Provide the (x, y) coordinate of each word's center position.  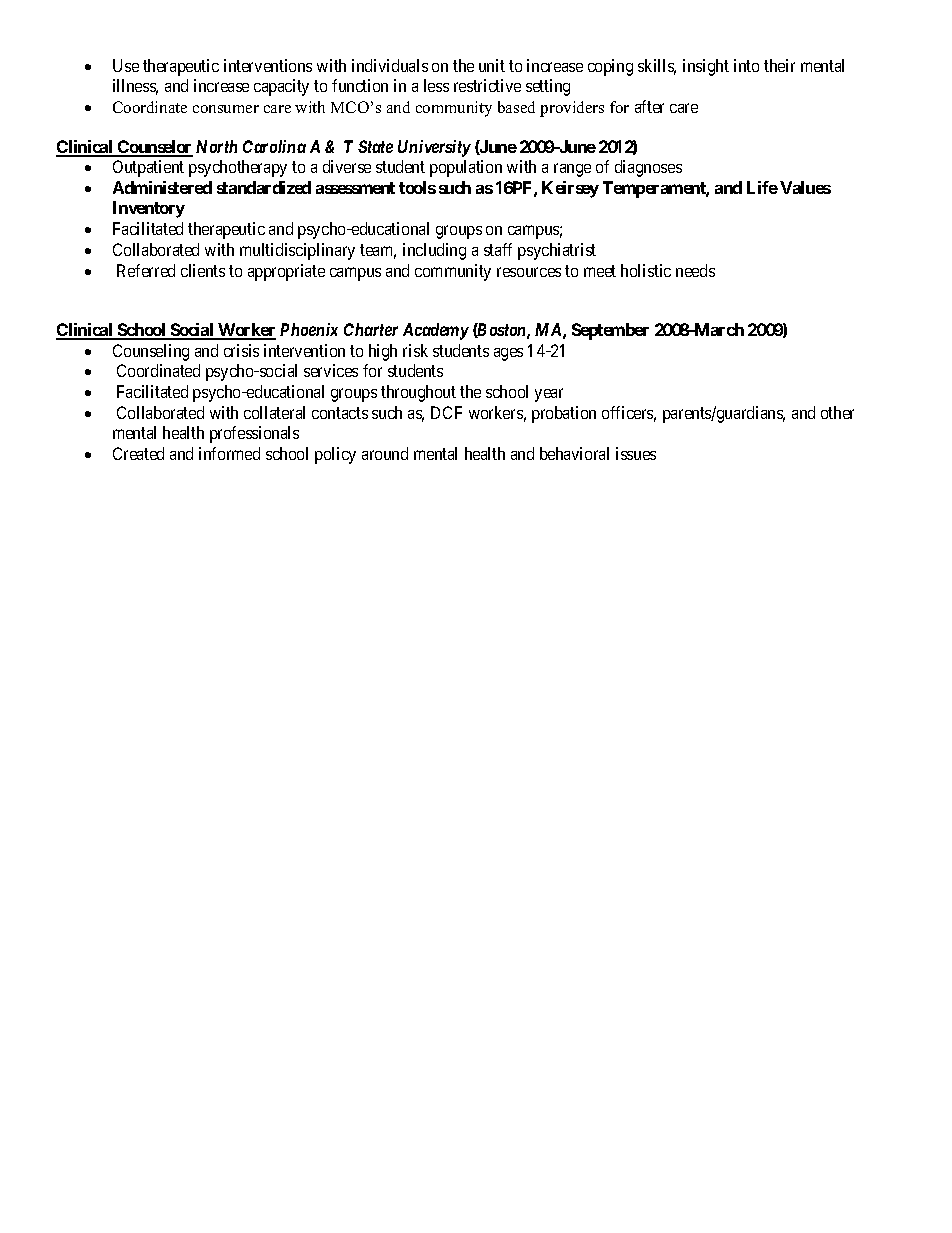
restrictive (487, 85)
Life (762, 187)
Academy (436, 331)
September (610, 331)
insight (706, 67)
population (466, 168)
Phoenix (309, 329)
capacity (281, 87)
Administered (162, 187)
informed (229, 453)
